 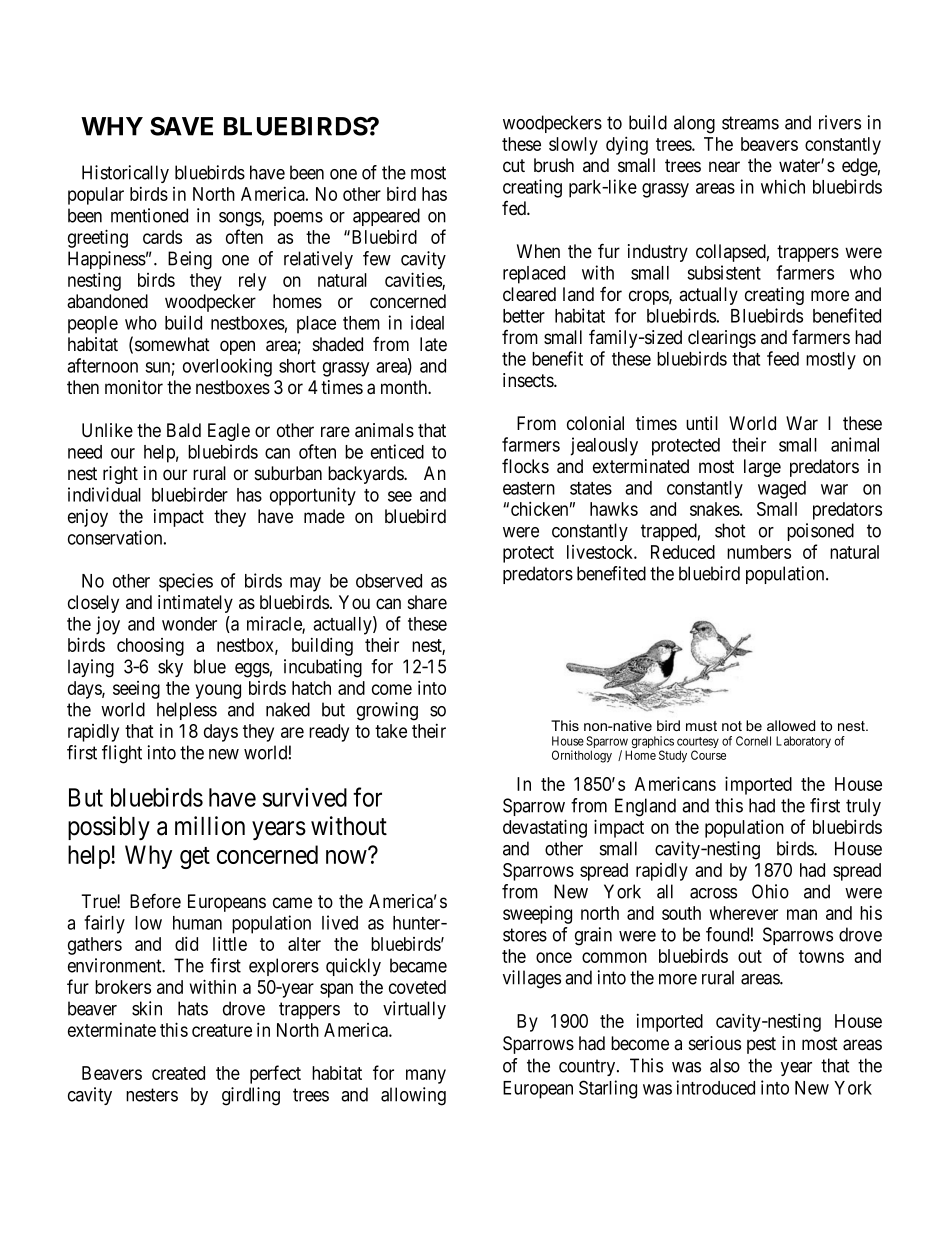 I want to click on numbers, so click(x=759, y=552).
